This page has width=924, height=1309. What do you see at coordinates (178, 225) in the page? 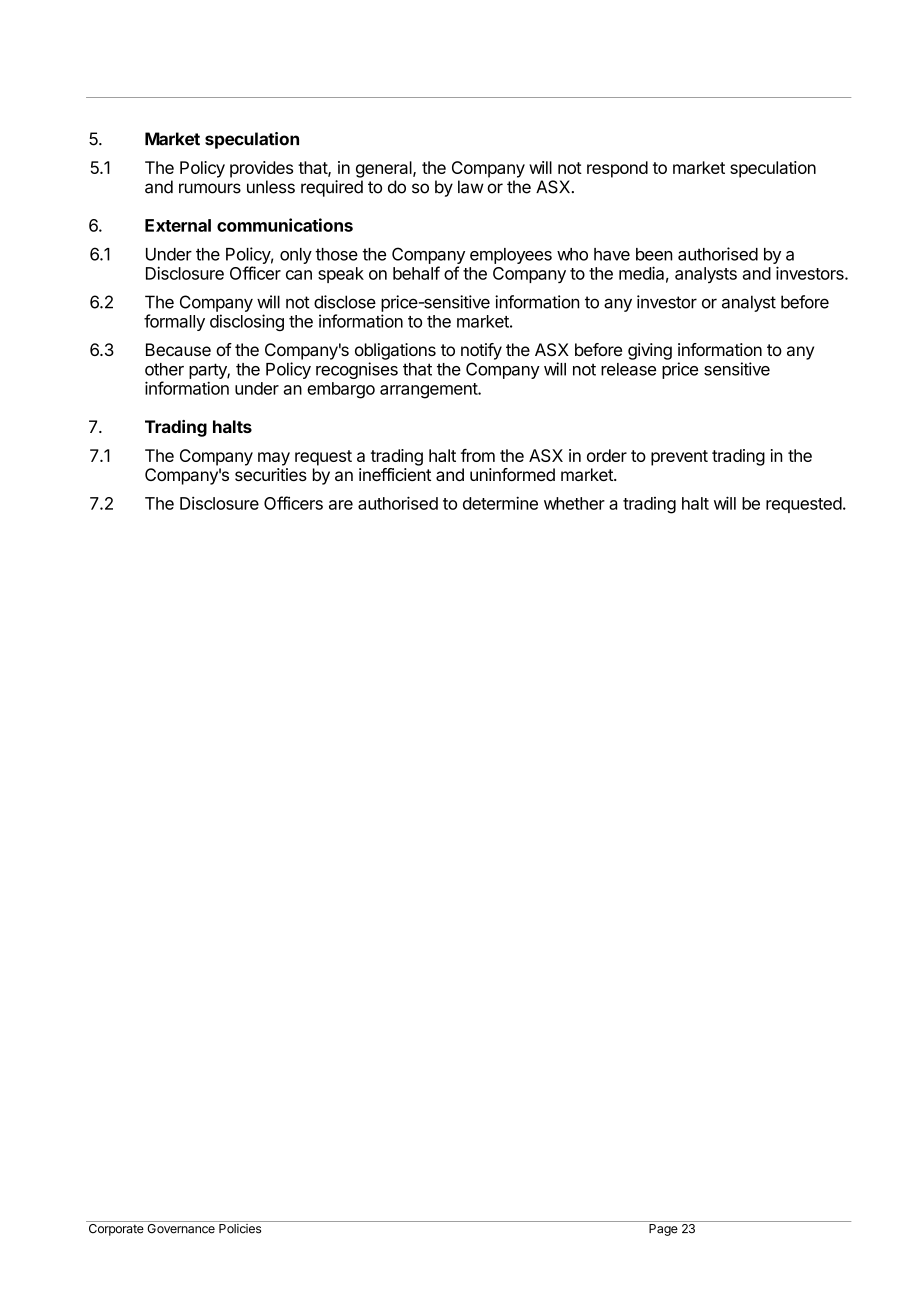
I see `External` at bounding box center [178, 225].
